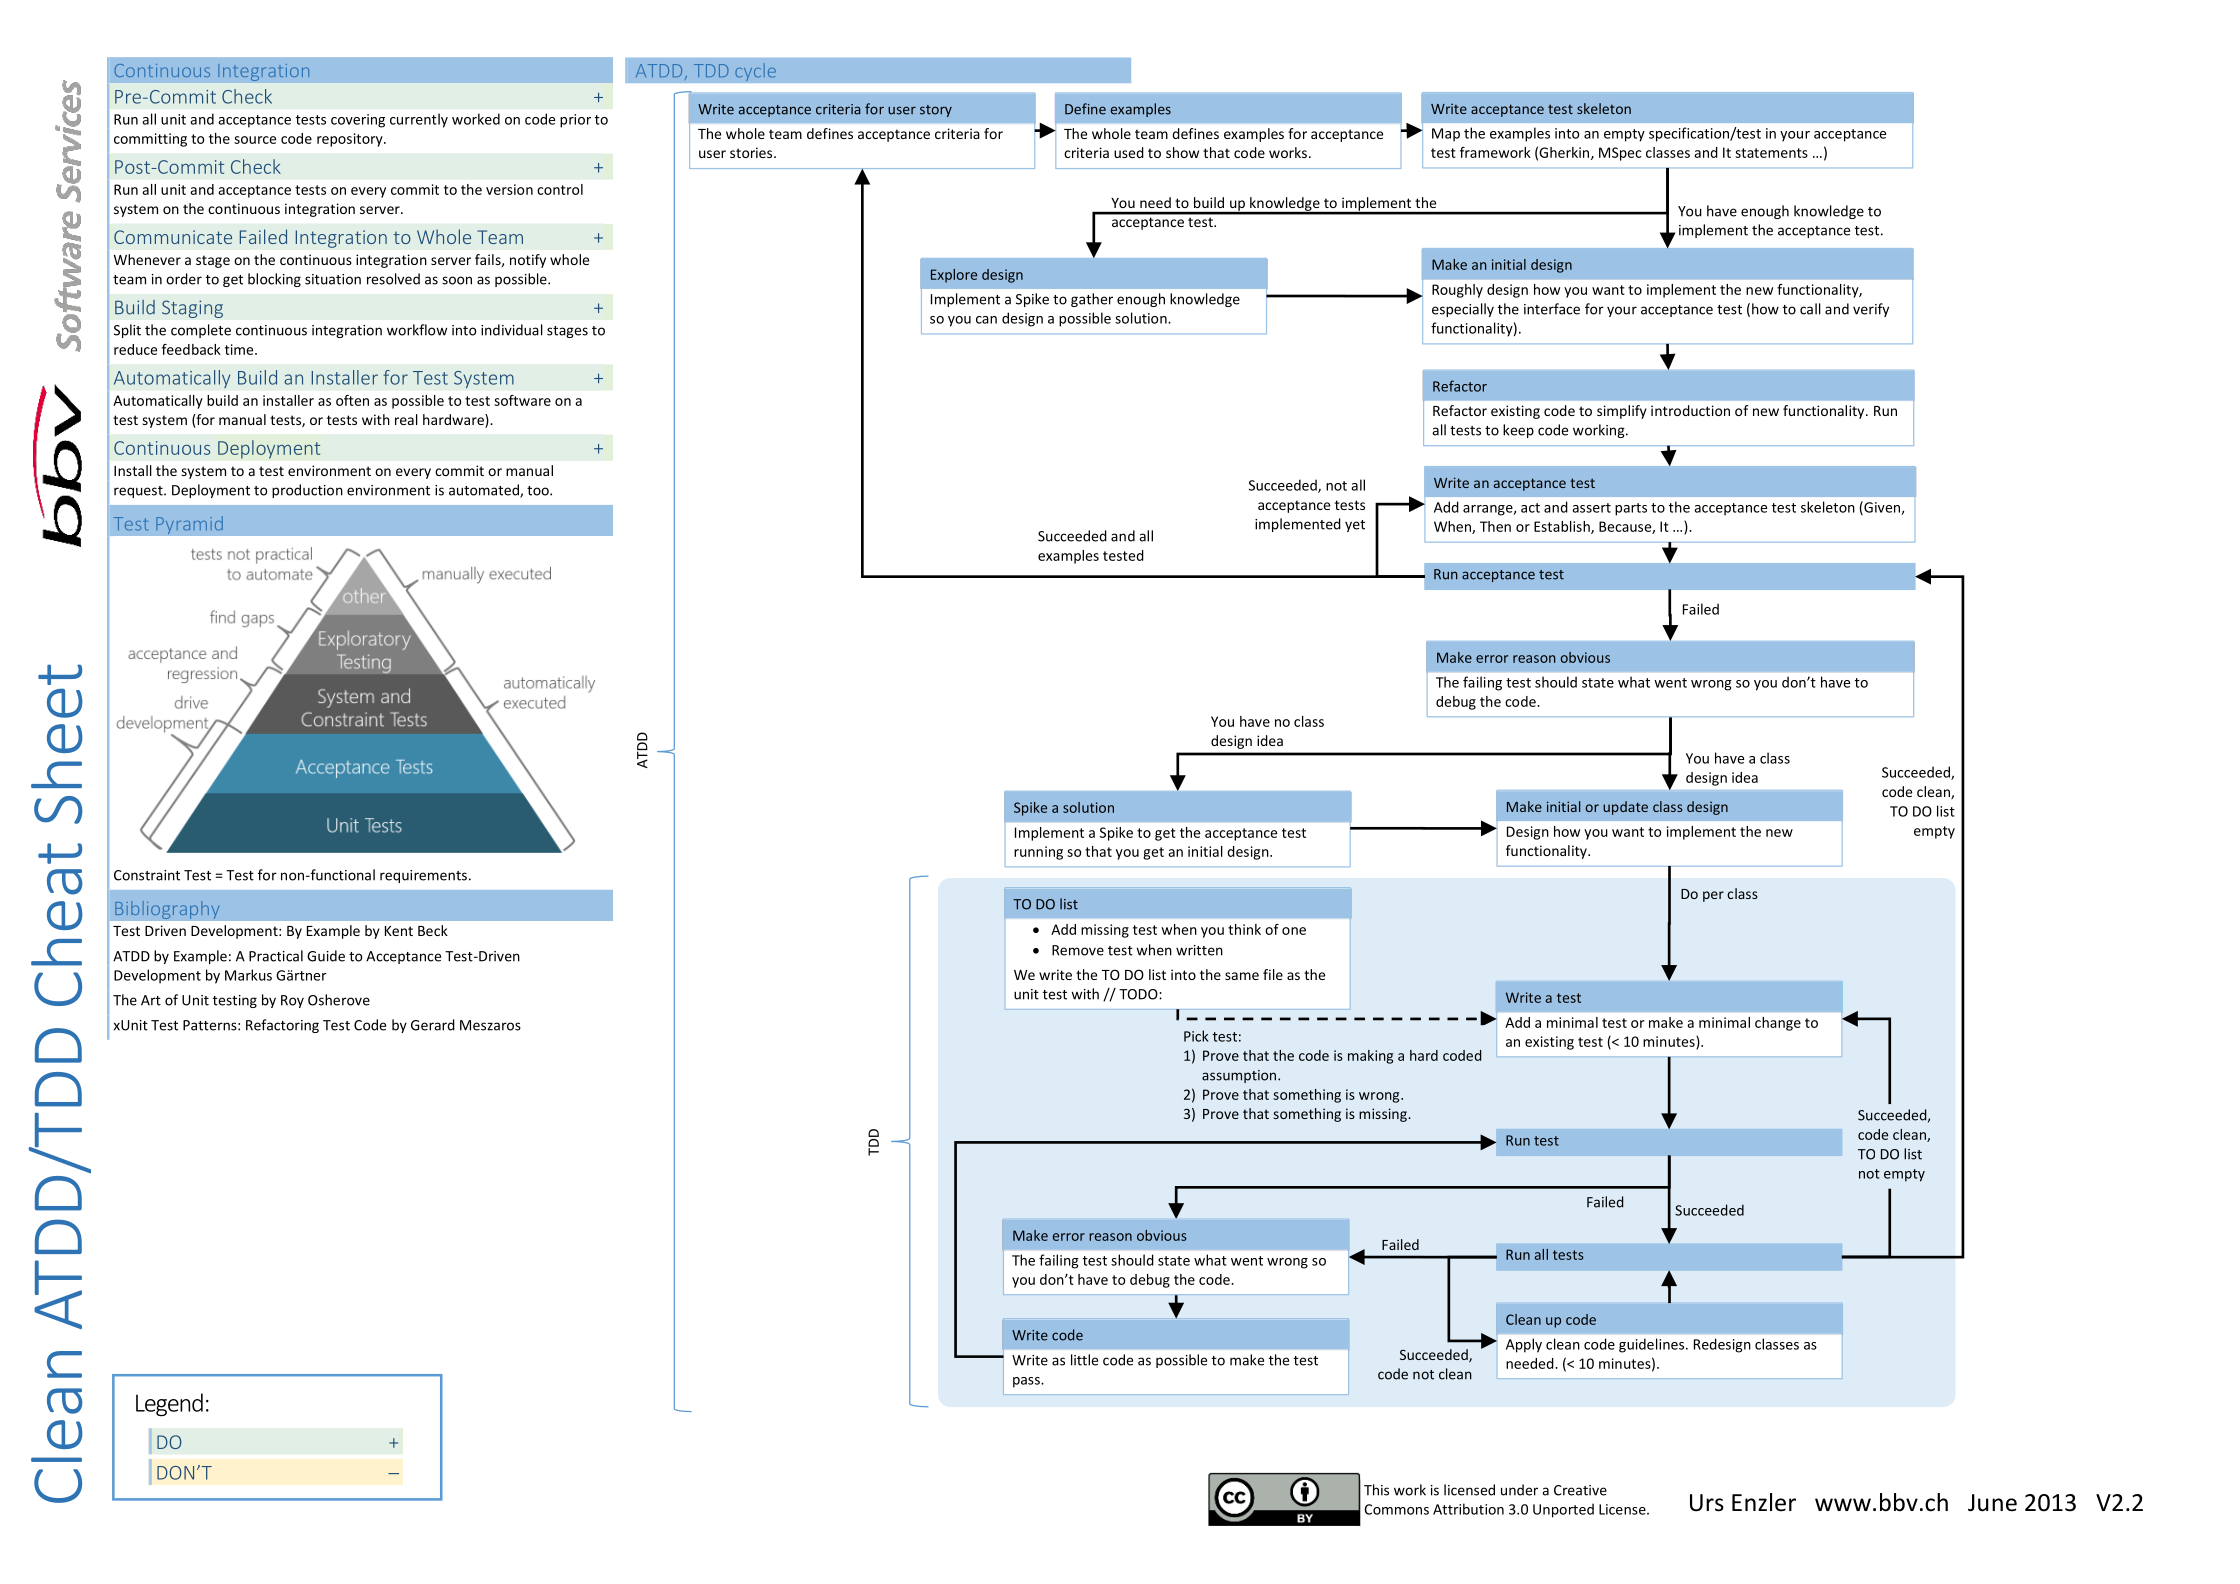 The image size is (2240, 1584). What do you see at coordinates (358, 121) in the screenshot?
I see `covering` at bounding box center [358, 121].
